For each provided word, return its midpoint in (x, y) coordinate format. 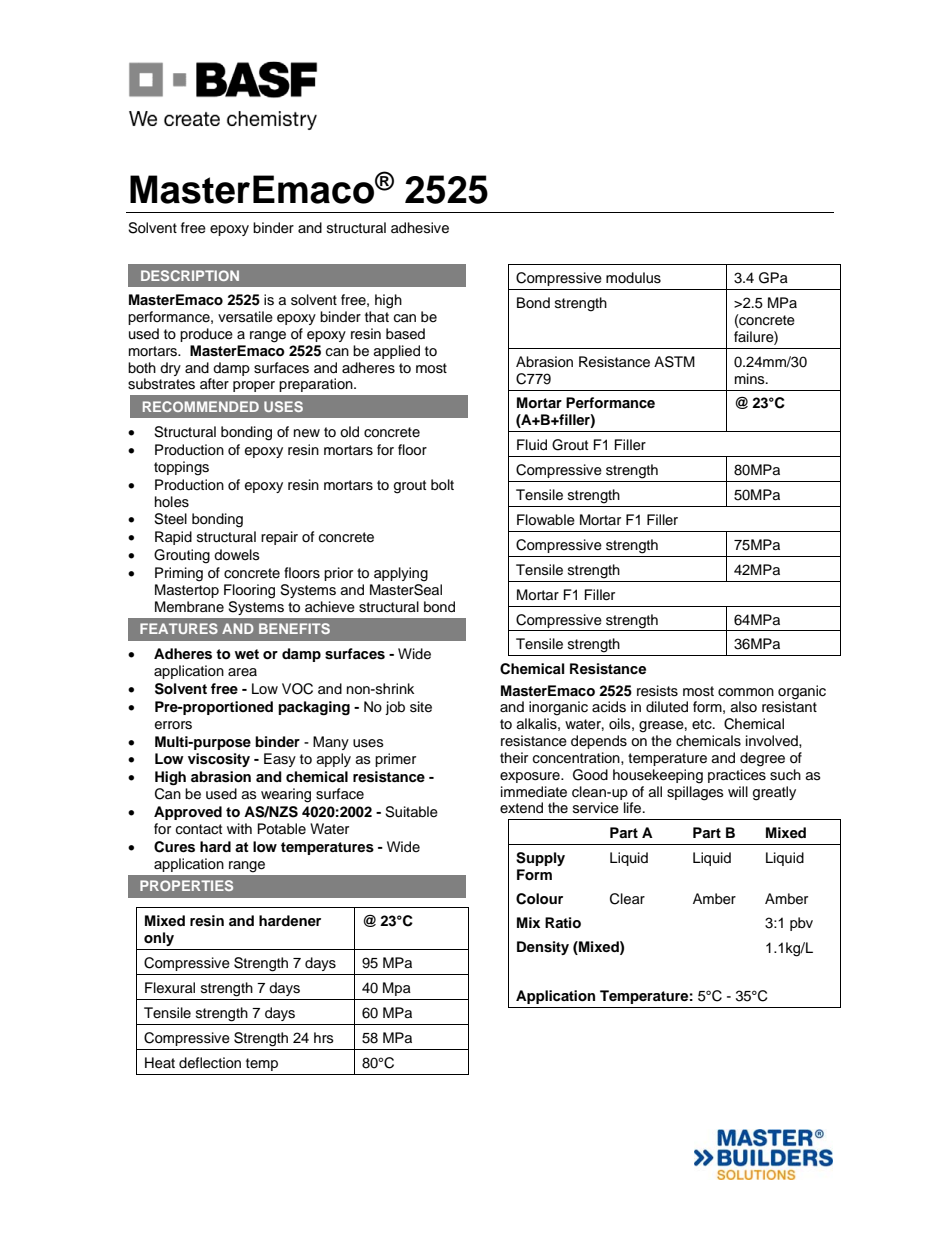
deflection (210, 1063)
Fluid (532, 445)
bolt (442, 484)
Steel (170, 519)
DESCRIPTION (190, 275)
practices (737, 776)
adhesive (420, 228)
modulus (633, 278)
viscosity (219, 760)
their (514, 758)
